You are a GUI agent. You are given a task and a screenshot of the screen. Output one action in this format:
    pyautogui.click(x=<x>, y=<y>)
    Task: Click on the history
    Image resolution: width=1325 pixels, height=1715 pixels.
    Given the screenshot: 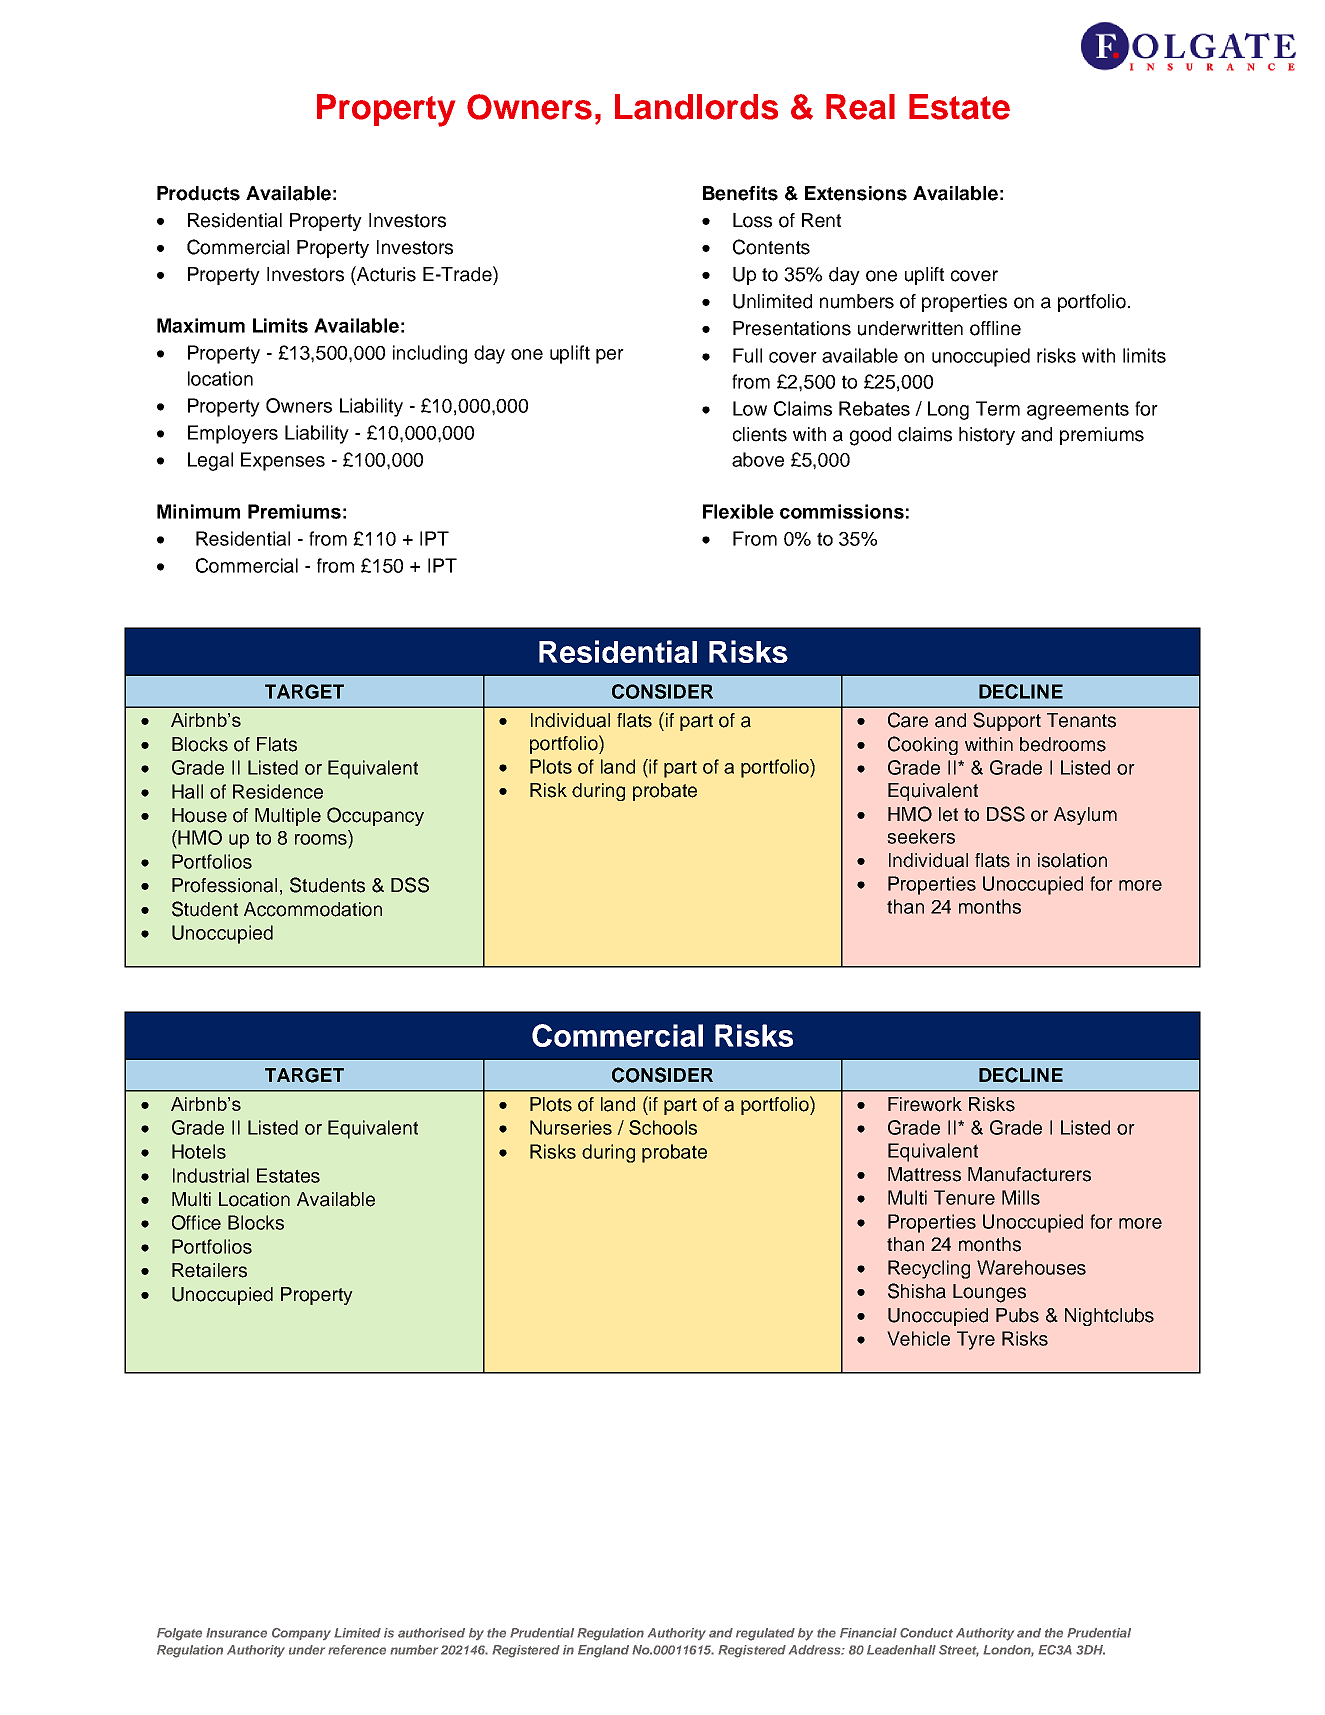 What is the action you would take?
    pyautogui.click(x=987, y=436)
